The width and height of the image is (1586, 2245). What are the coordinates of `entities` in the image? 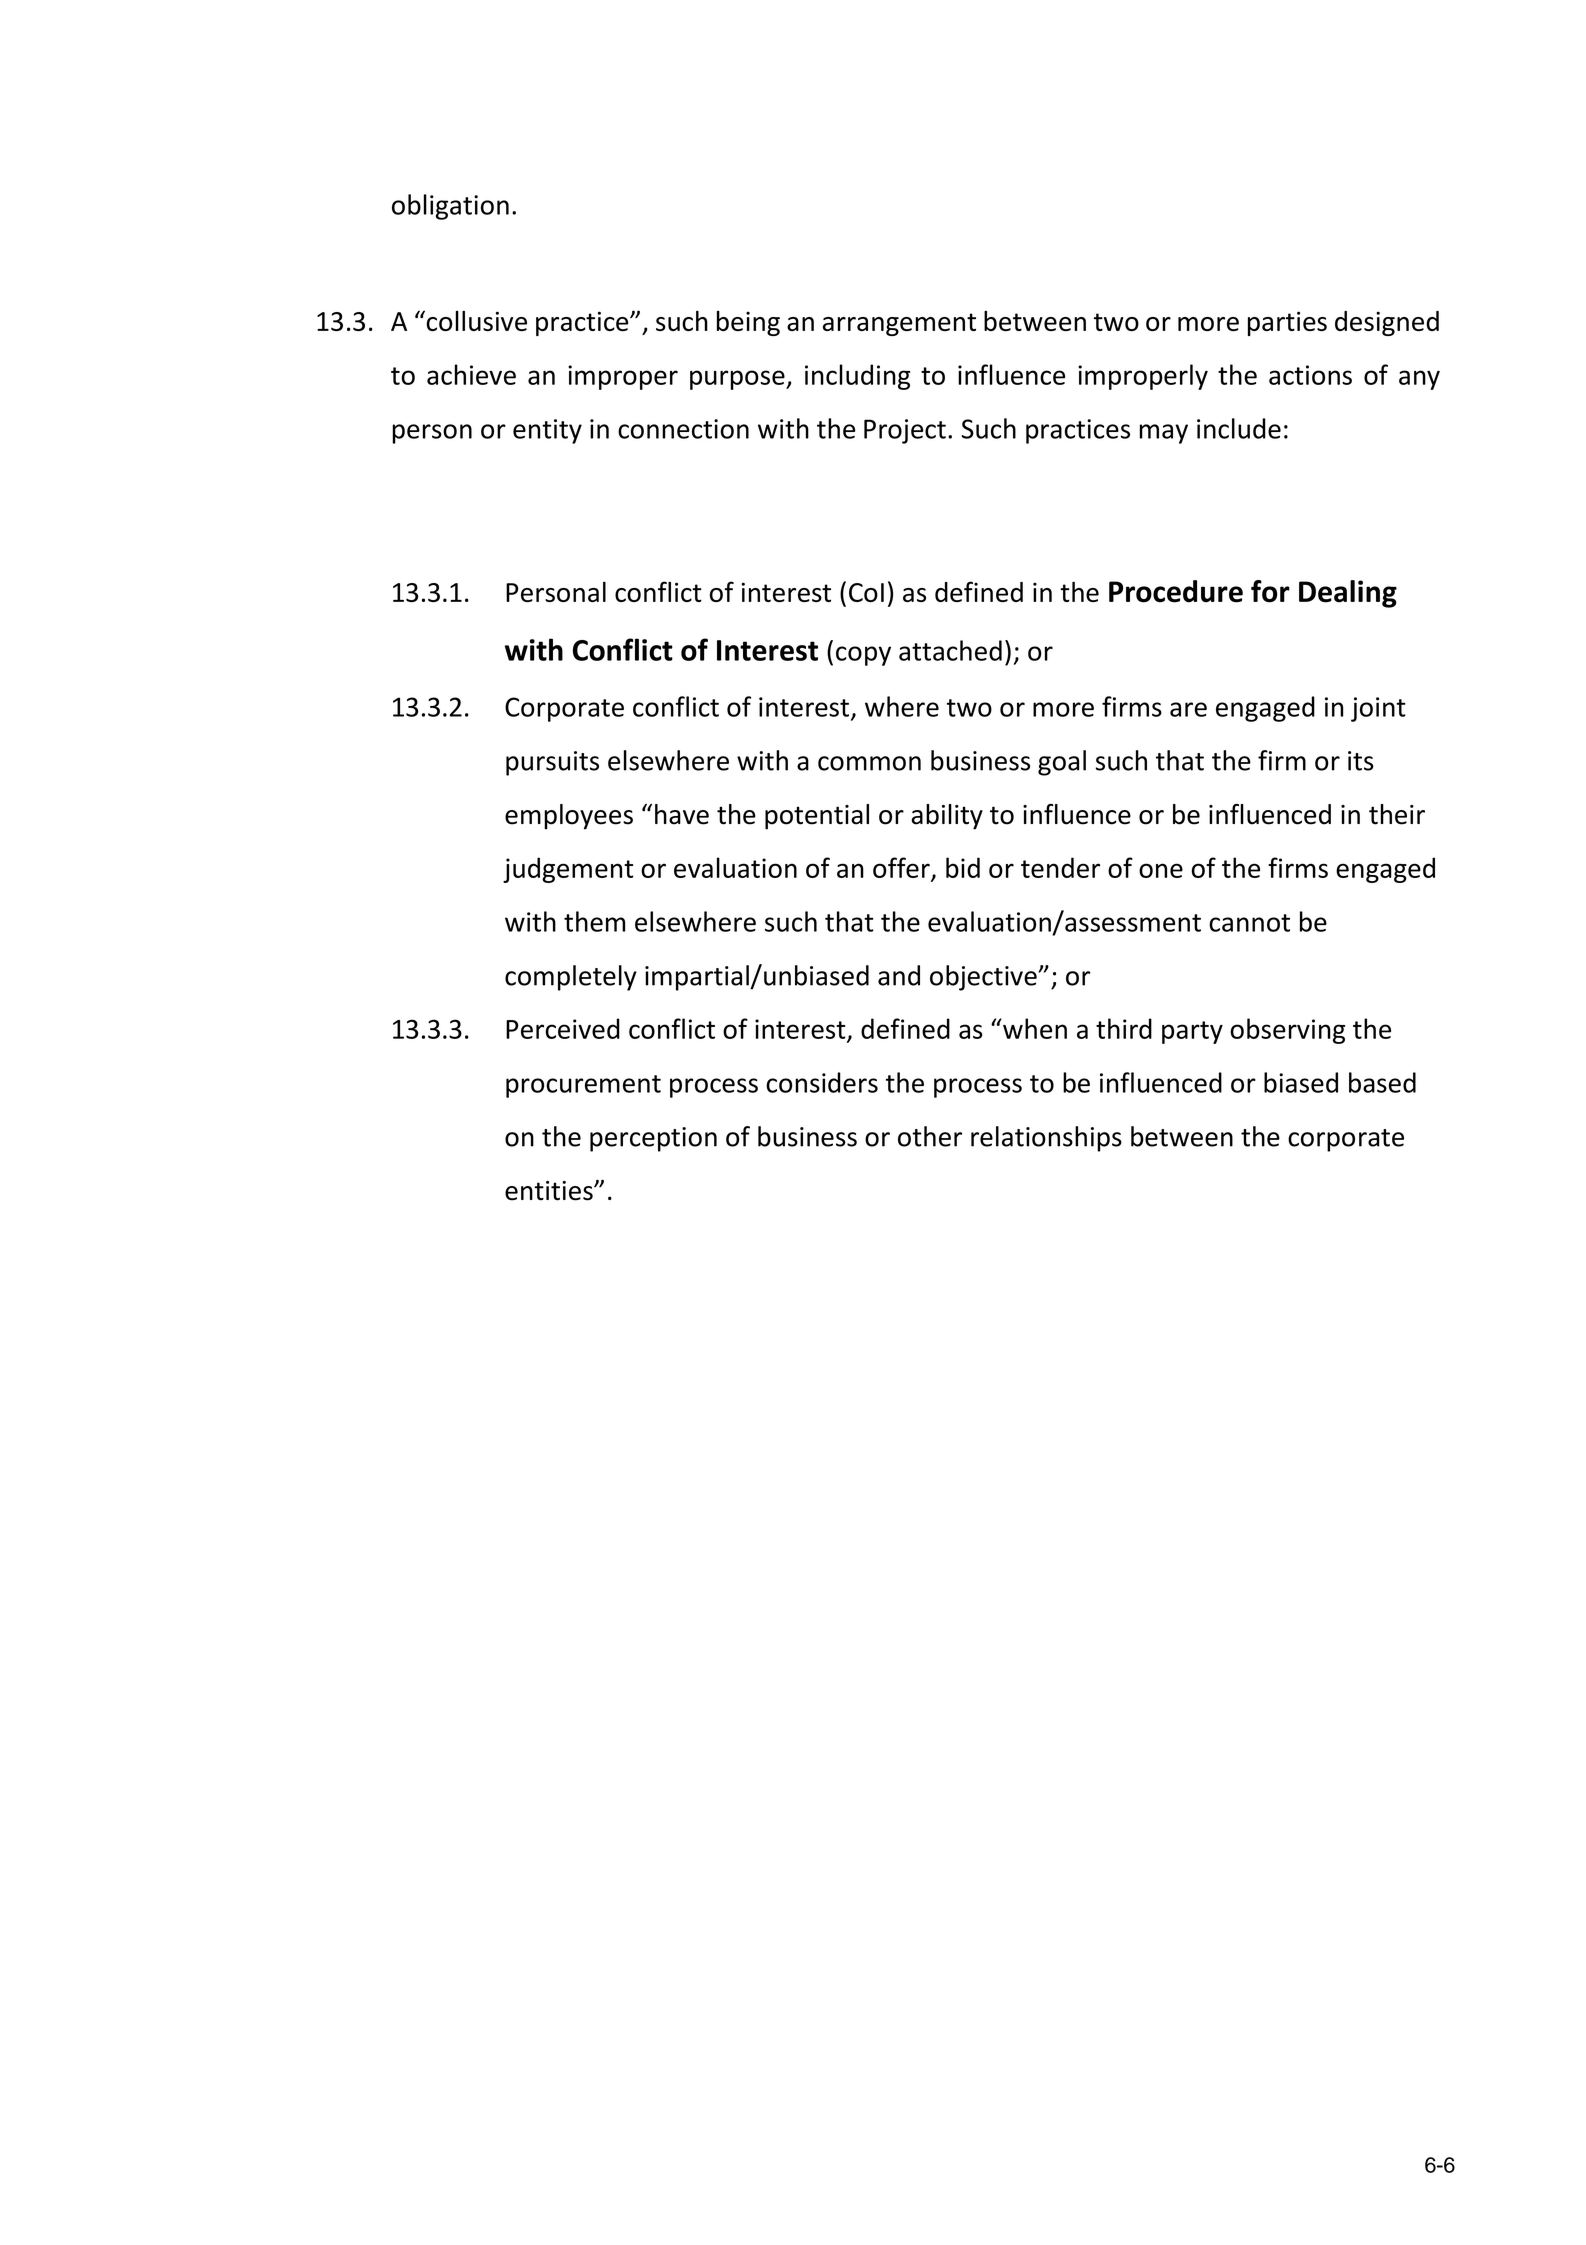 It's located at (550, 1191).
